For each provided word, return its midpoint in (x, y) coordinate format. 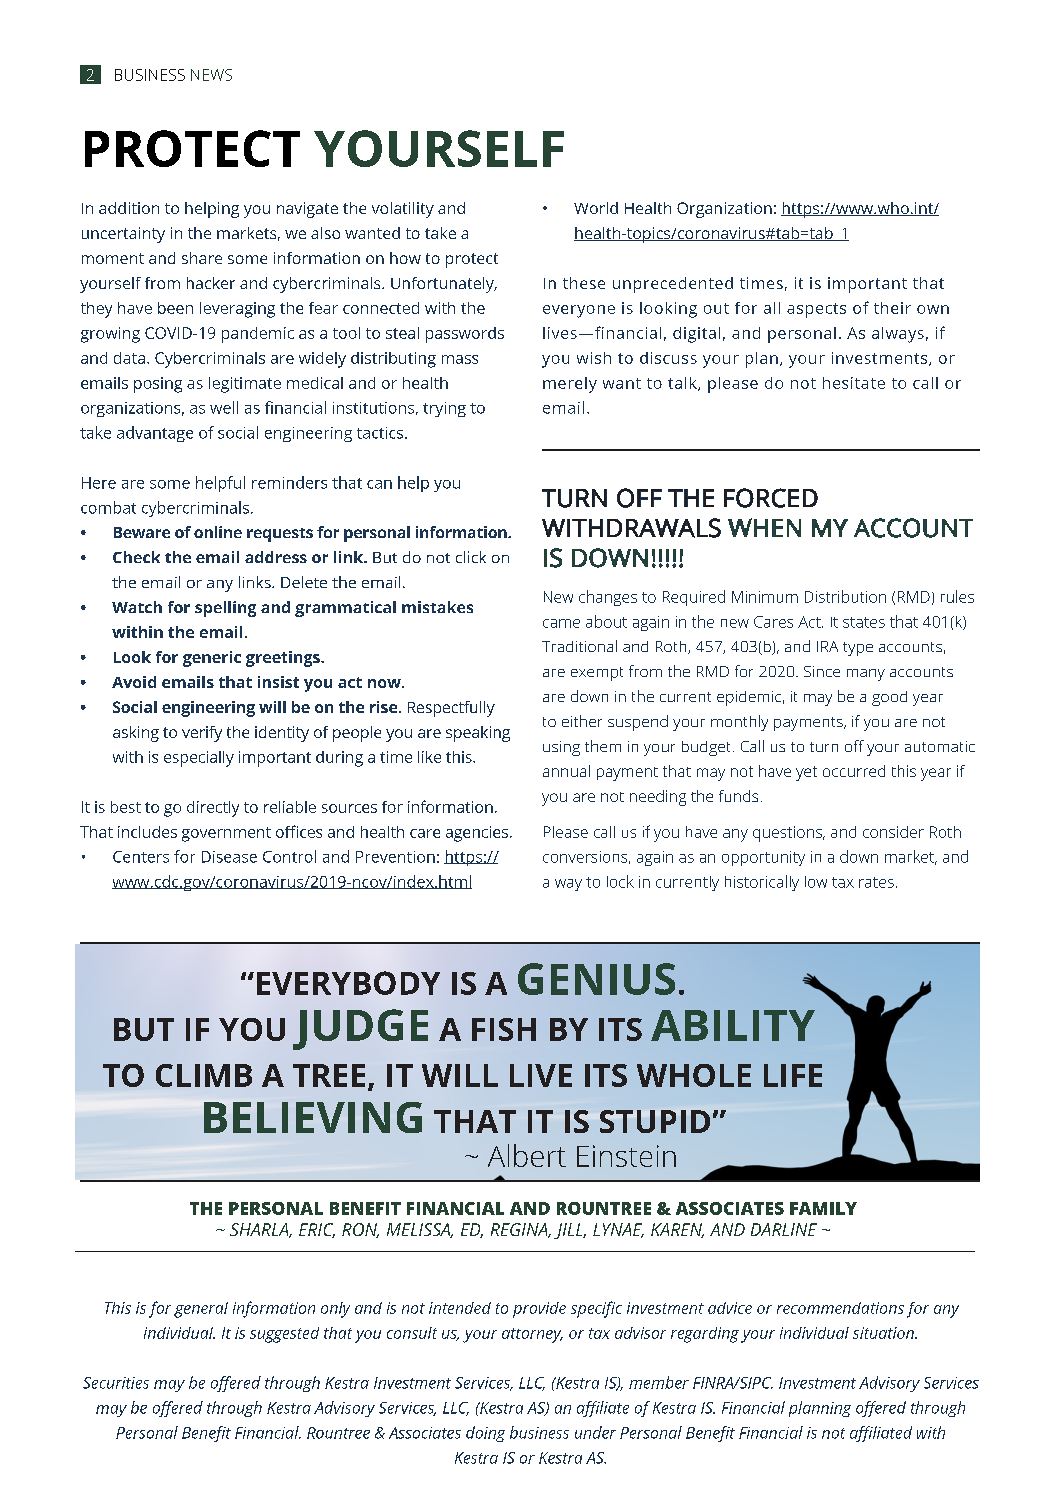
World (596, 208)
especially (199, 759)
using (561, 748)
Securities (116, 1383)
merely (570, 385)
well (224, 407)
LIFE (793, 1075)
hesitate (854, 383)
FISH (504, 1029)
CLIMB (204, 1075)
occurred (854, 771)
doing (485, 1434)
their (892, 308)
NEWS (211, 75)
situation (884, 1333)
